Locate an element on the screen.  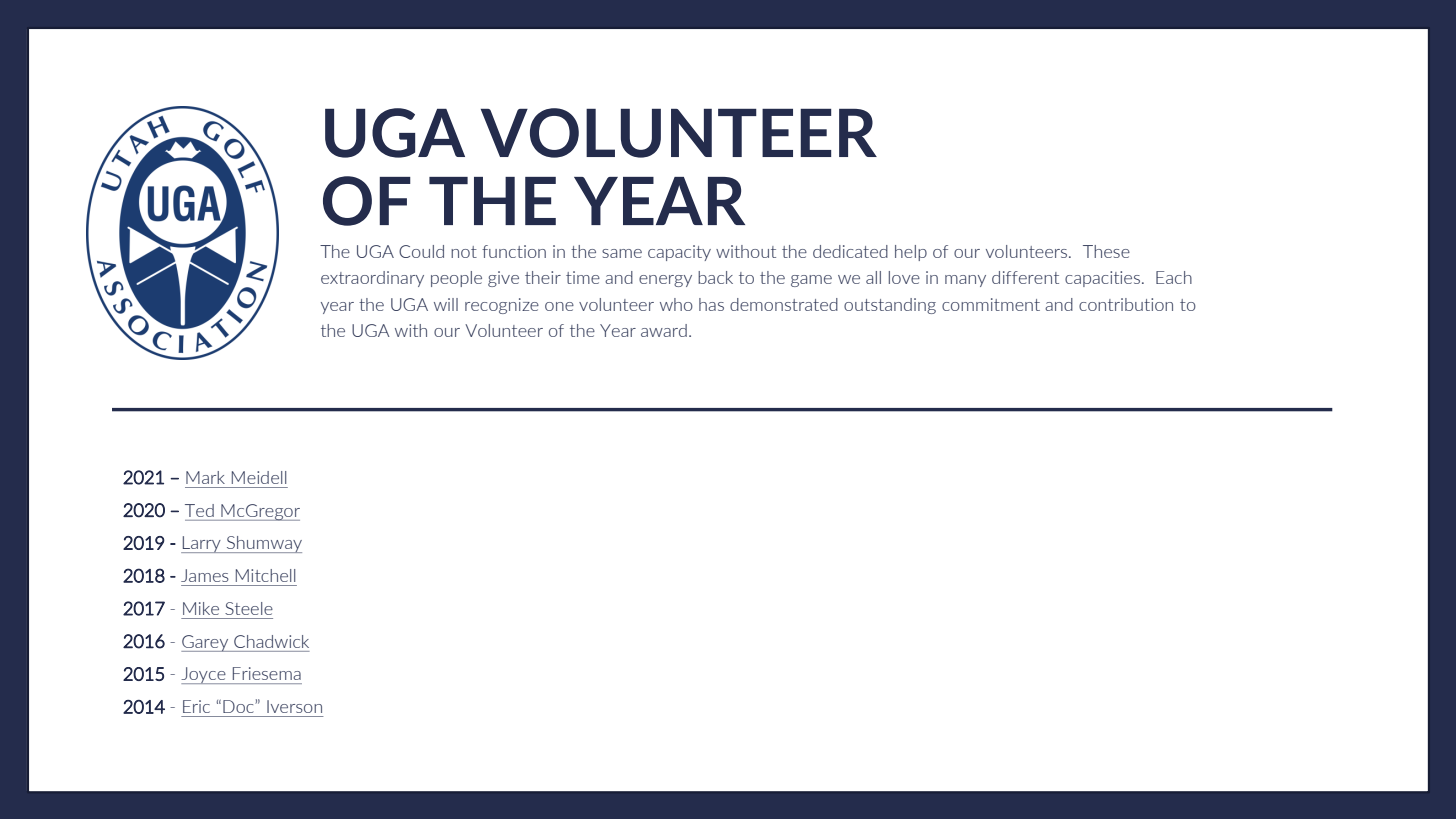
Steele is located at coordinates (249, 608).
